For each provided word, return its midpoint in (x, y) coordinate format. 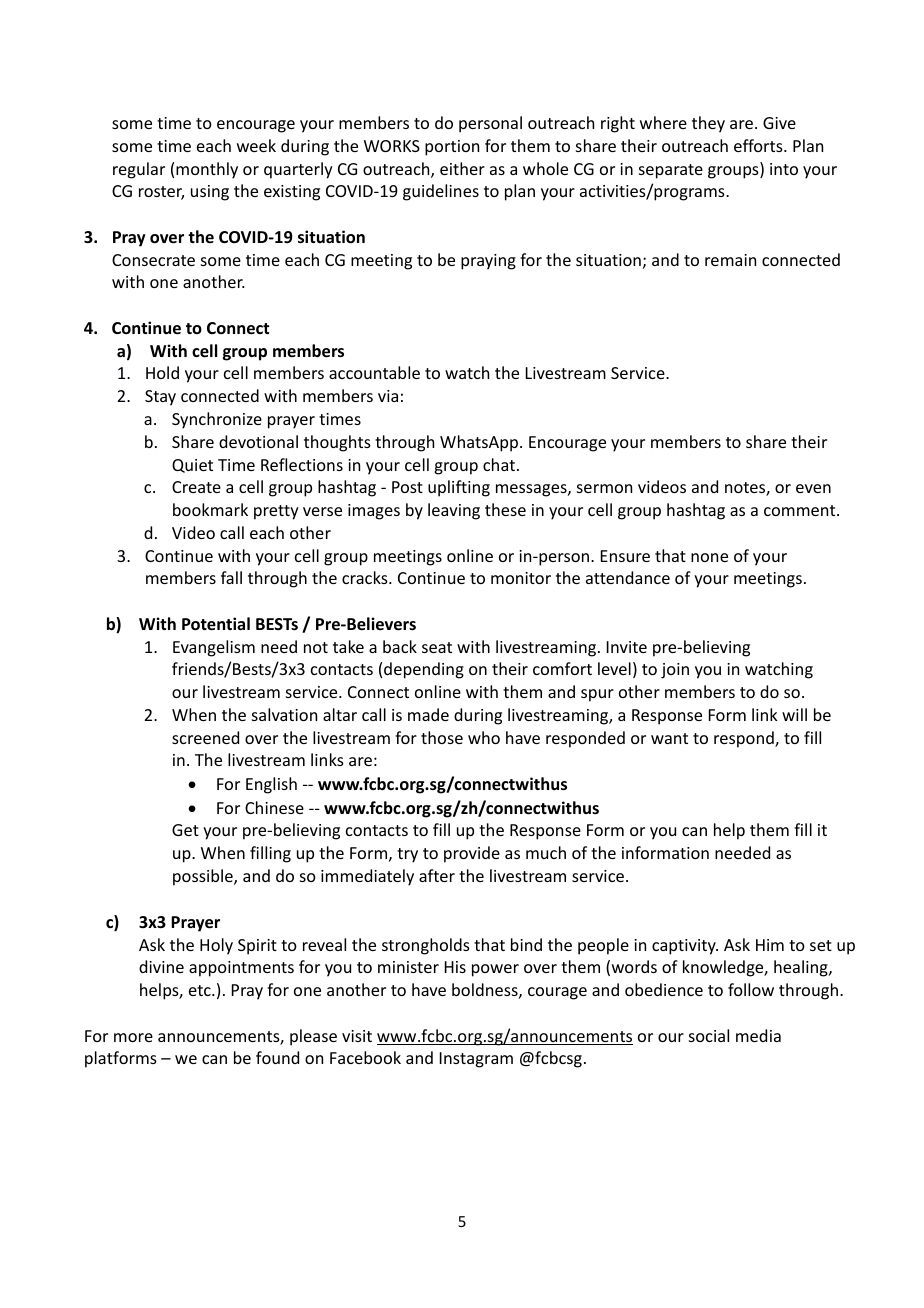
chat (499, 464)
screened (205, 737)
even (813, 488)
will (794, 714)
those (442, 737)
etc (201, 990)
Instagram (476, 1060)
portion (452, 148)
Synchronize (217, 420)
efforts (759, 145)
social (709, 1035)
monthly (207, 170)
